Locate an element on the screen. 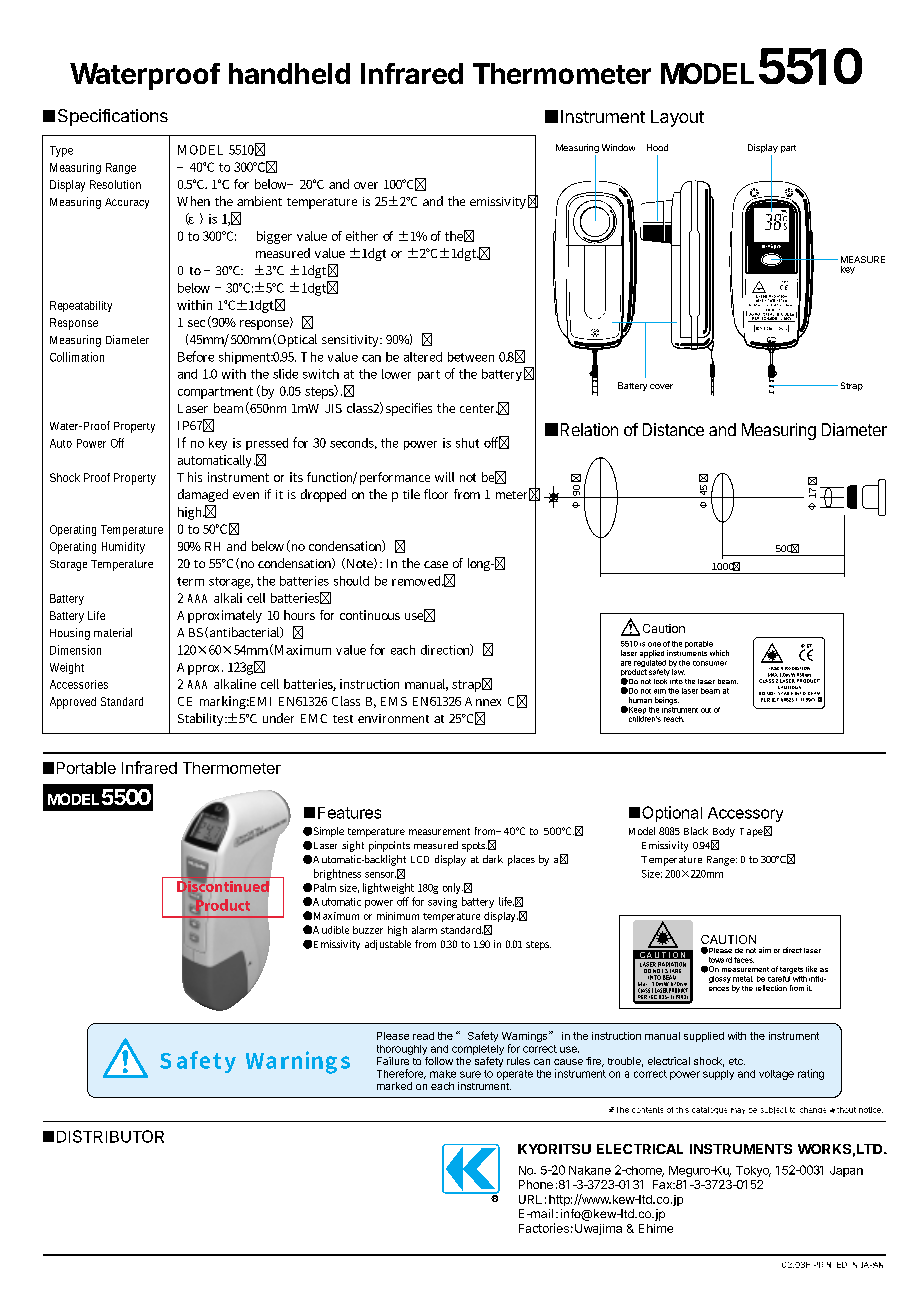 The height and width of the screenshot is (1315, 924). marked is located at coordinates (394, 1086).
